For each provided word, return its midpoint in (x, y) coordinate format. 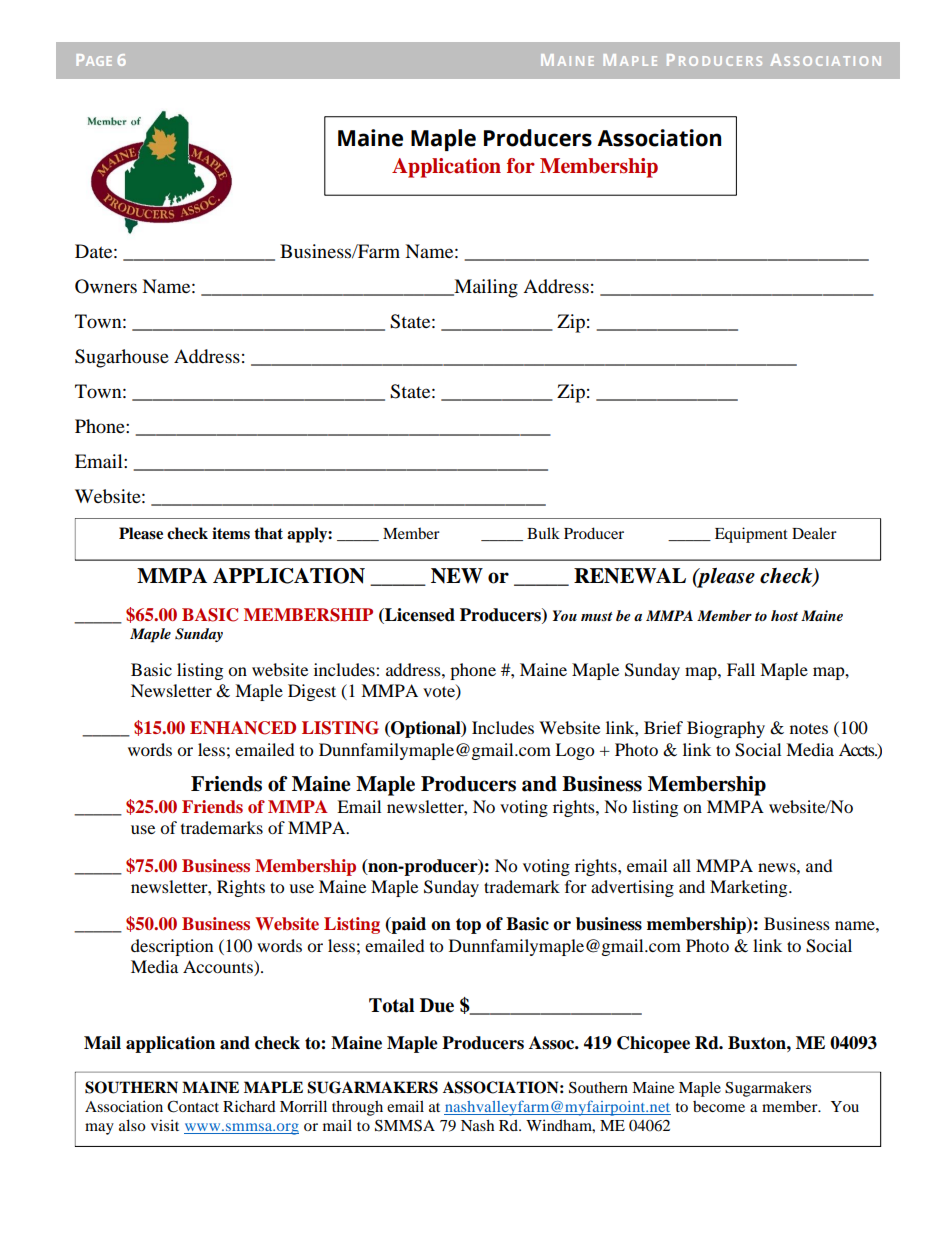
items (231, 533)
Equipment (751, 535)
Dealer (814, 533)
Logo (574, 751)
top (468, 926)
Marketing (750, 888)
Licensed (419, 615)
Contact (193, 1106)
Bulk (543, 533)
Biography (726, 729)
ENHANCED (243, 728)
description (172, 947)
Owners (106, 286)
